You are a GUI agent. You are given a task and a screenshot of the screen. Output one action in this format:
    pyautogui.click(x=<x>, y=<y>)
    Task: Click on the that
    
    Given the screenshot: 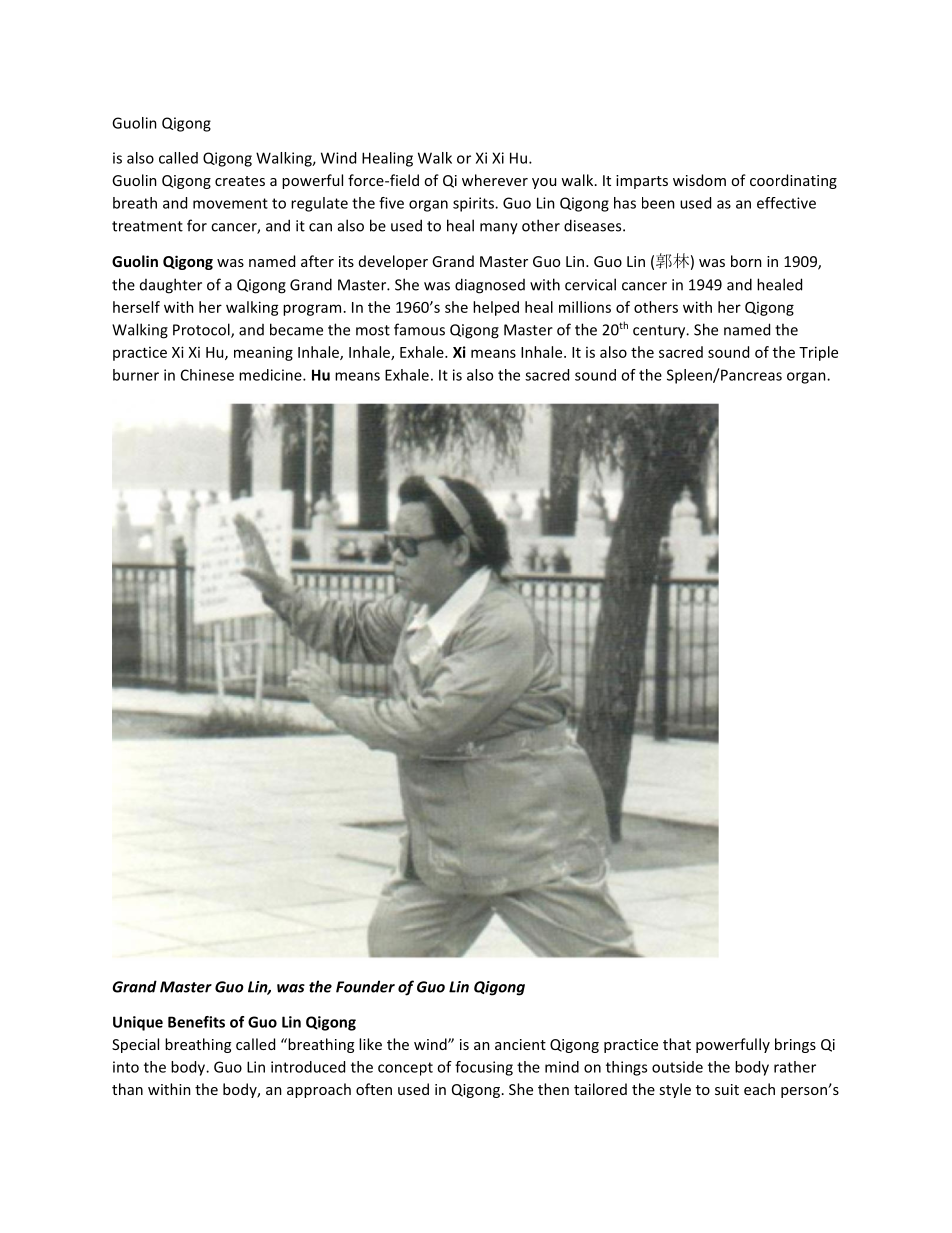 What is the action you would take?
    pyautogui.click(x=677, y=1044)
